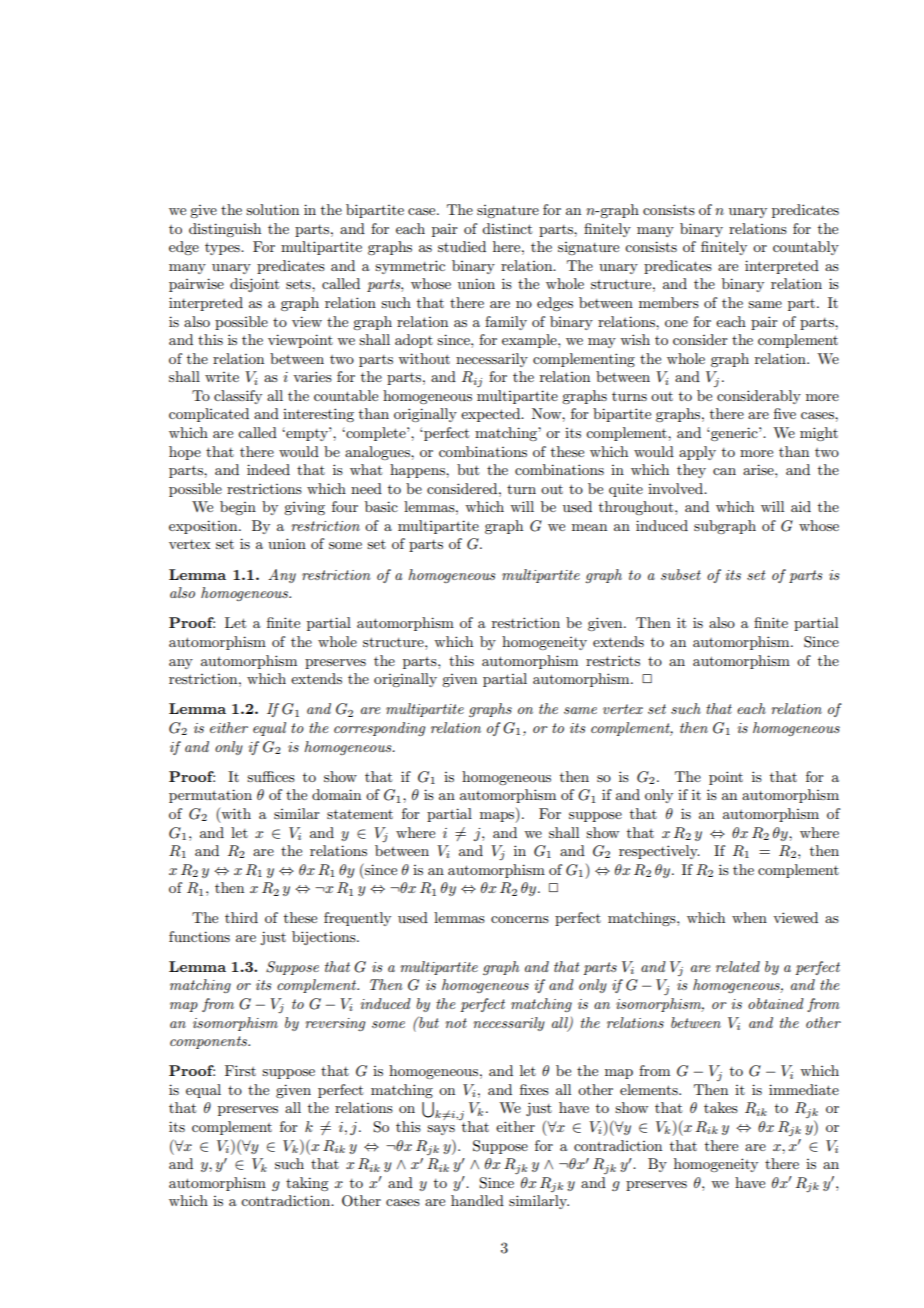  What do you see at coordinates (681, 574) in the page?
I see `subset` at bounding box center [681, 574].
